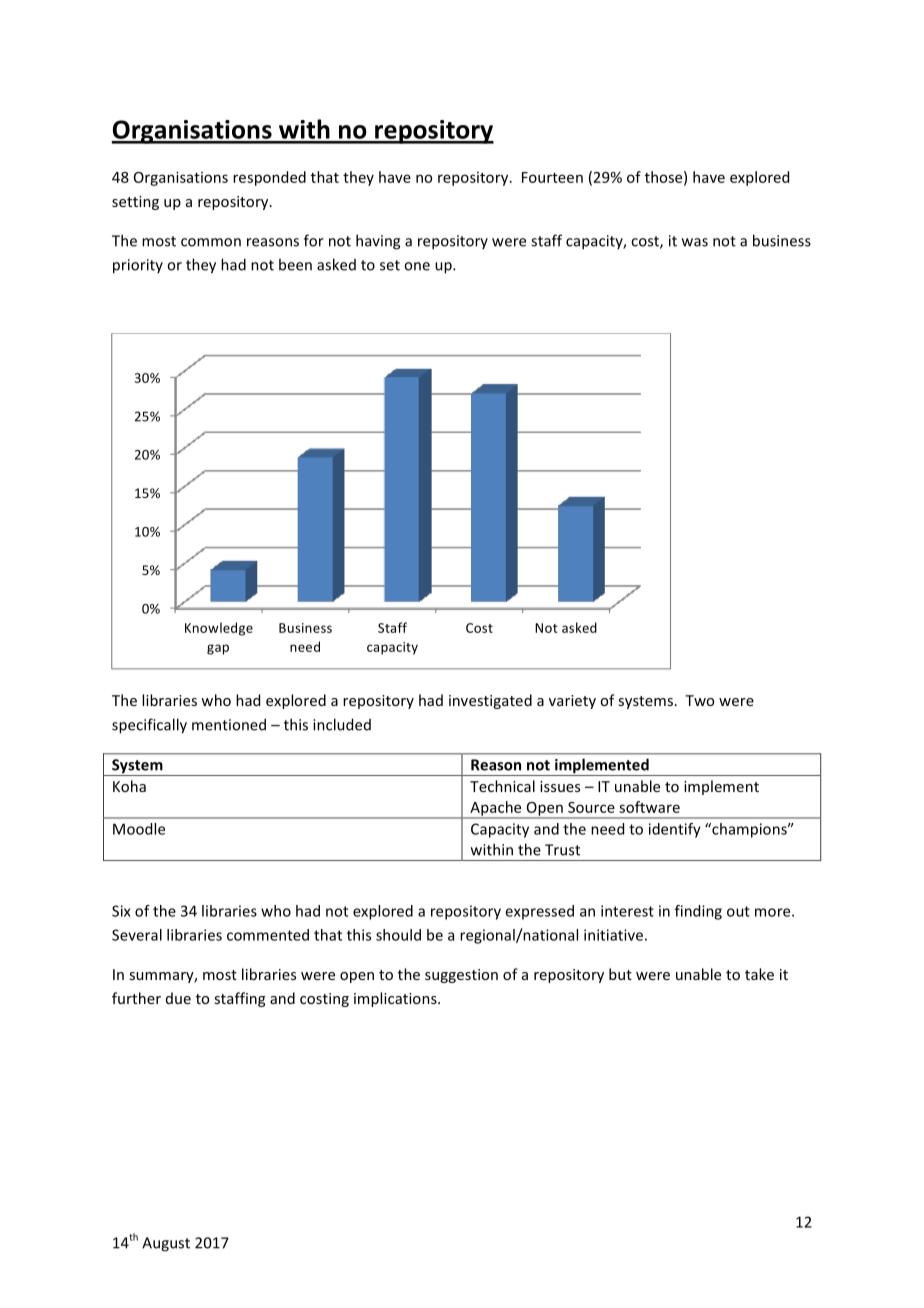 This document has width=924, height=1308. What do you see at coordinates (211, 242) in the document?
I see `common` at bounding box center [211, 242].
